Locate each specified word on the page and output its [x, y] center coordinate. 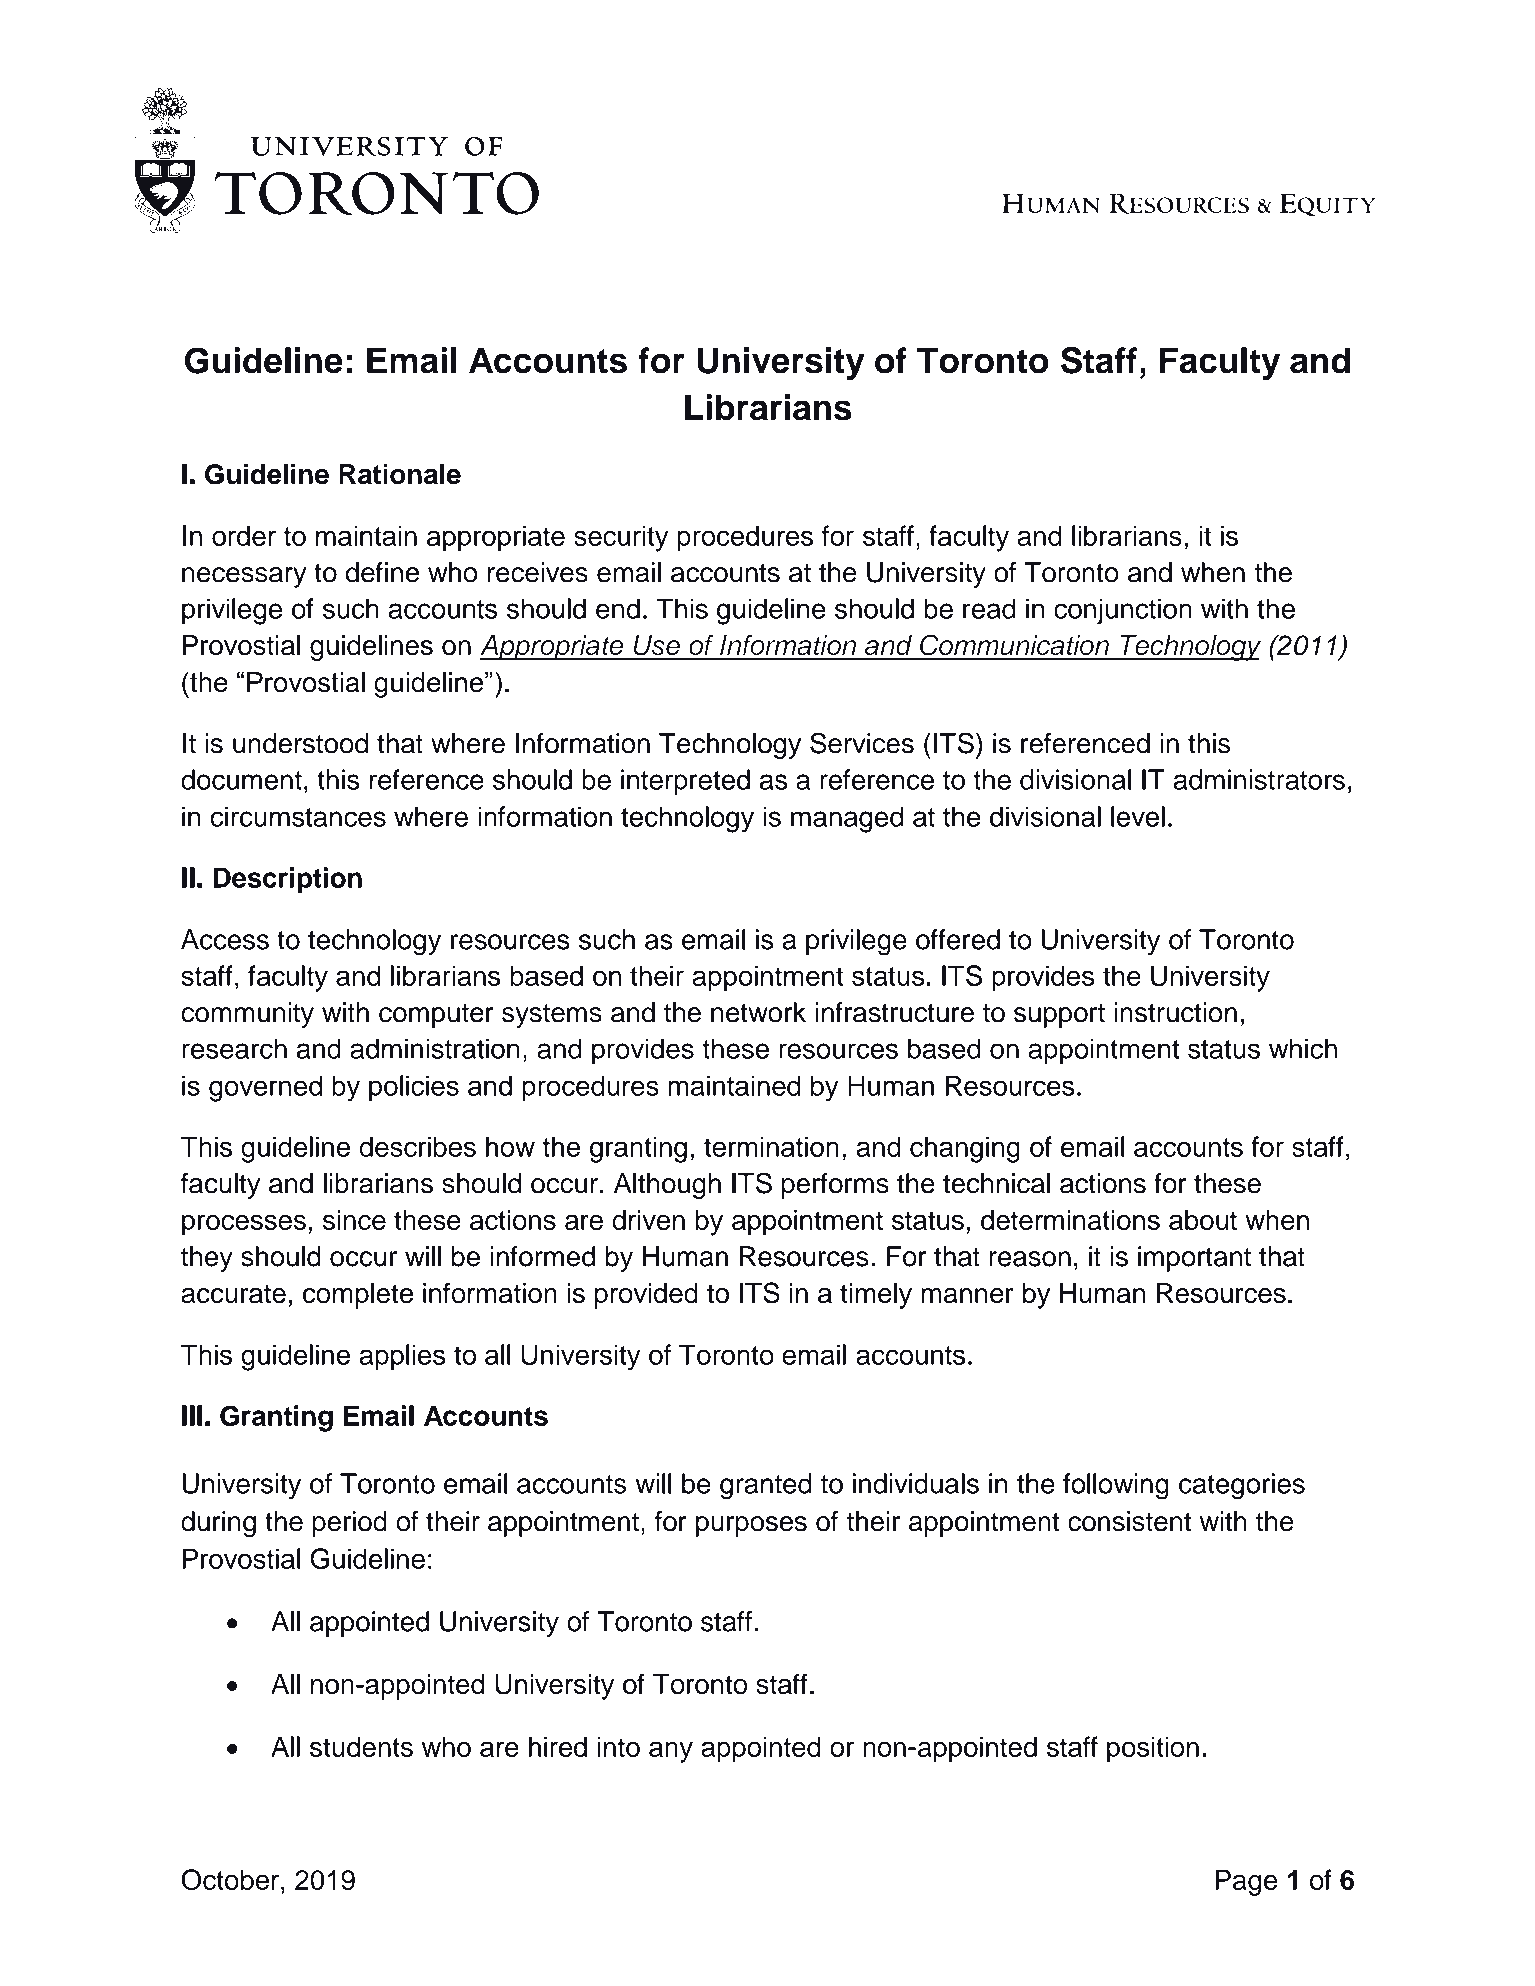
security [621, 538]
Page [1246, 1882]
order [244, 535]
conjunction [1123, 611]
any [671, 1752]
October [230, 1879]
